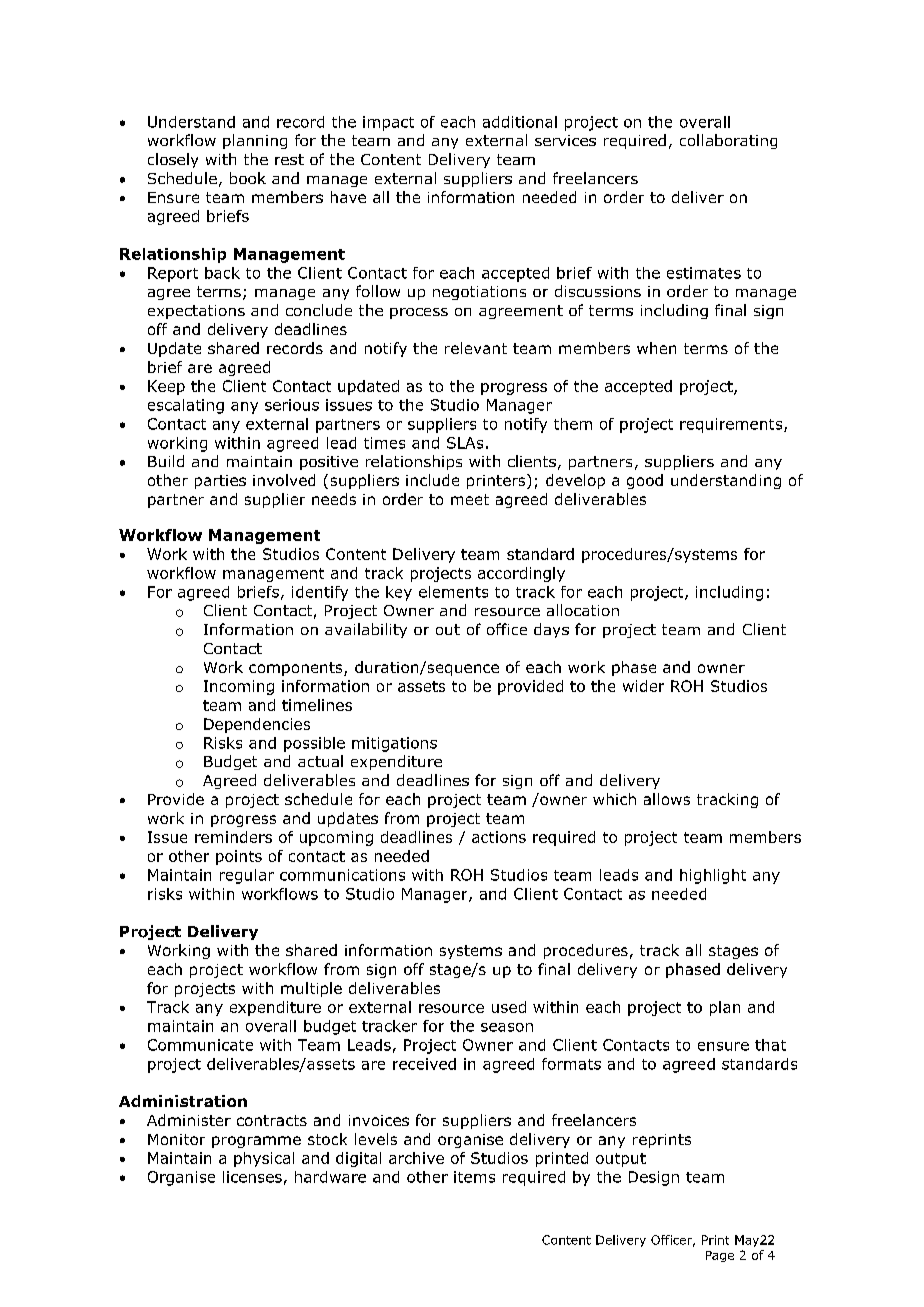 The image size is (924, 1307). I want to click on items, so click(474, 1177).
